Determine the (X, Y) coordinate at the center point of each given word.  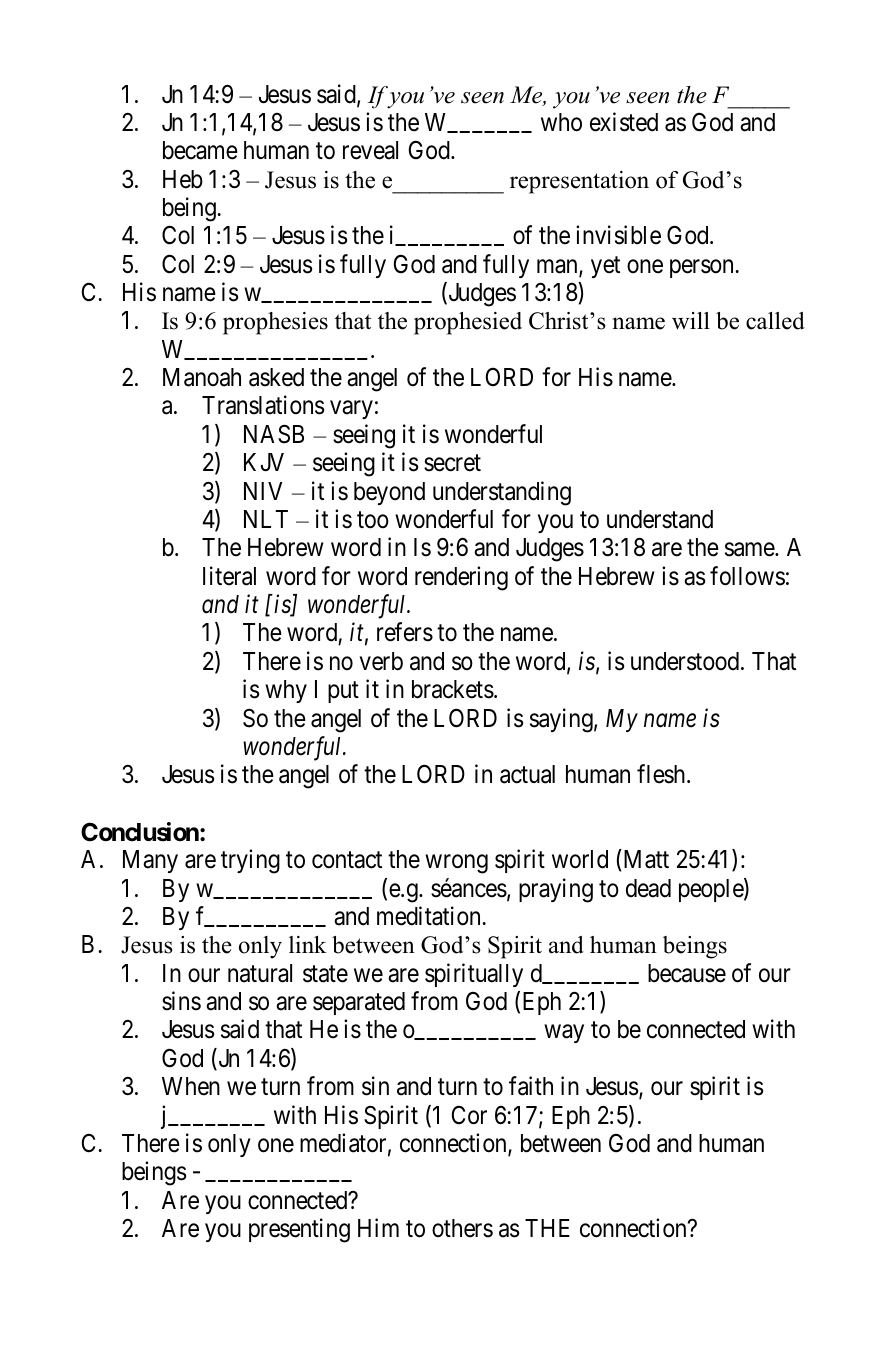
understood (686, 661)
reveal (370, 150)
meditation (430, 916)
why (286, 691)
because (687, 973)
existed (624, 122)
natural (260, 973)
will (691, 321)
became (200, 150)
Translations (263, 405)
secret (452, 463)
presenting (299, 1230)
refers (405, 632)
